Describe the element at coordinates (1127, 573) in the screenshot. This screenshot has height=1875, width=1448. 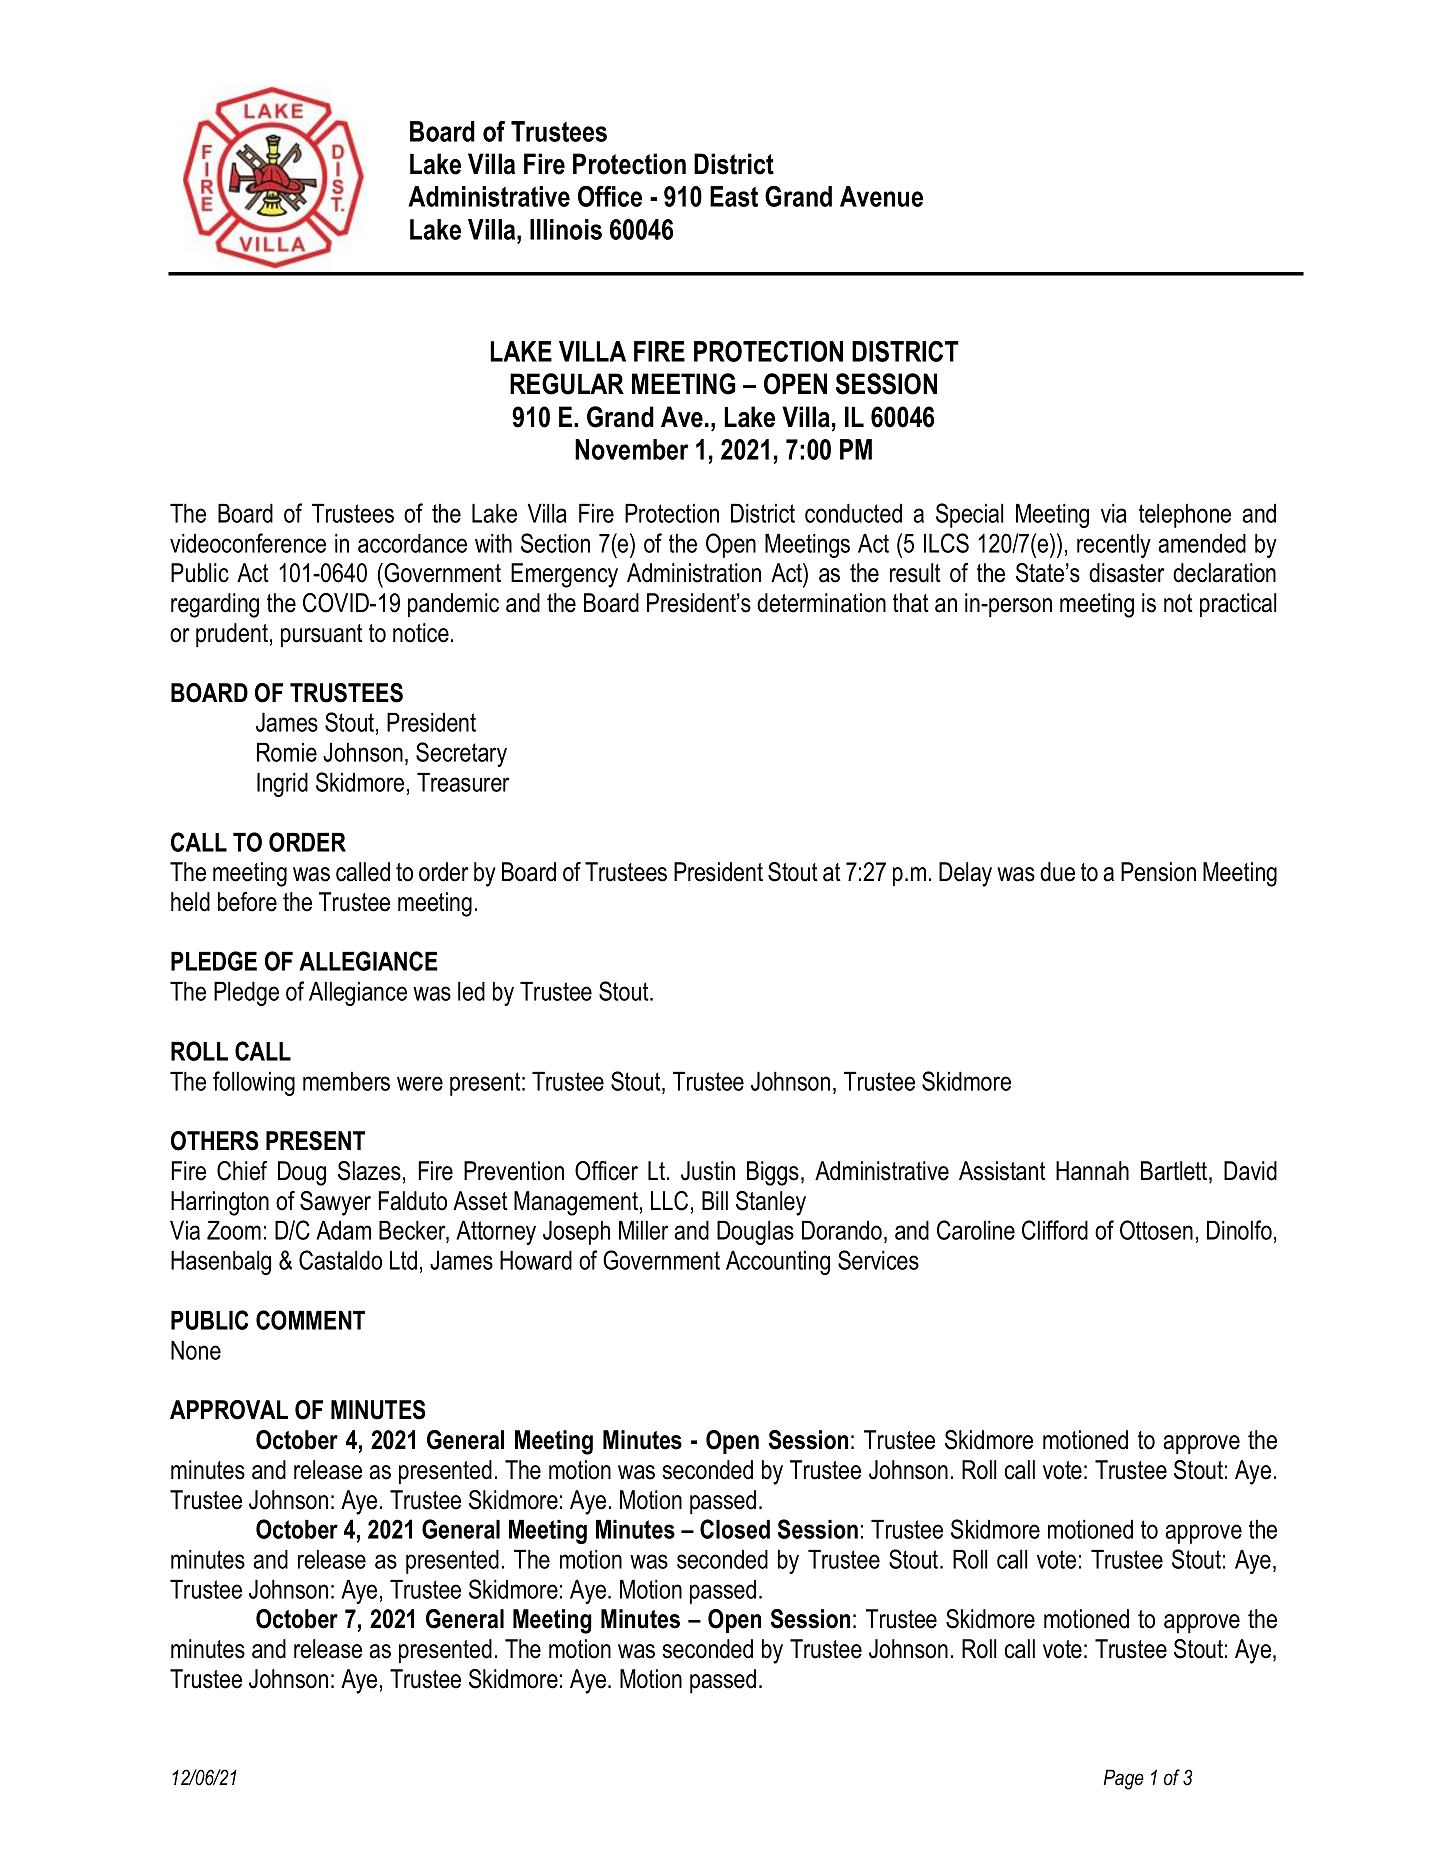
I see `disaster` at that location.
